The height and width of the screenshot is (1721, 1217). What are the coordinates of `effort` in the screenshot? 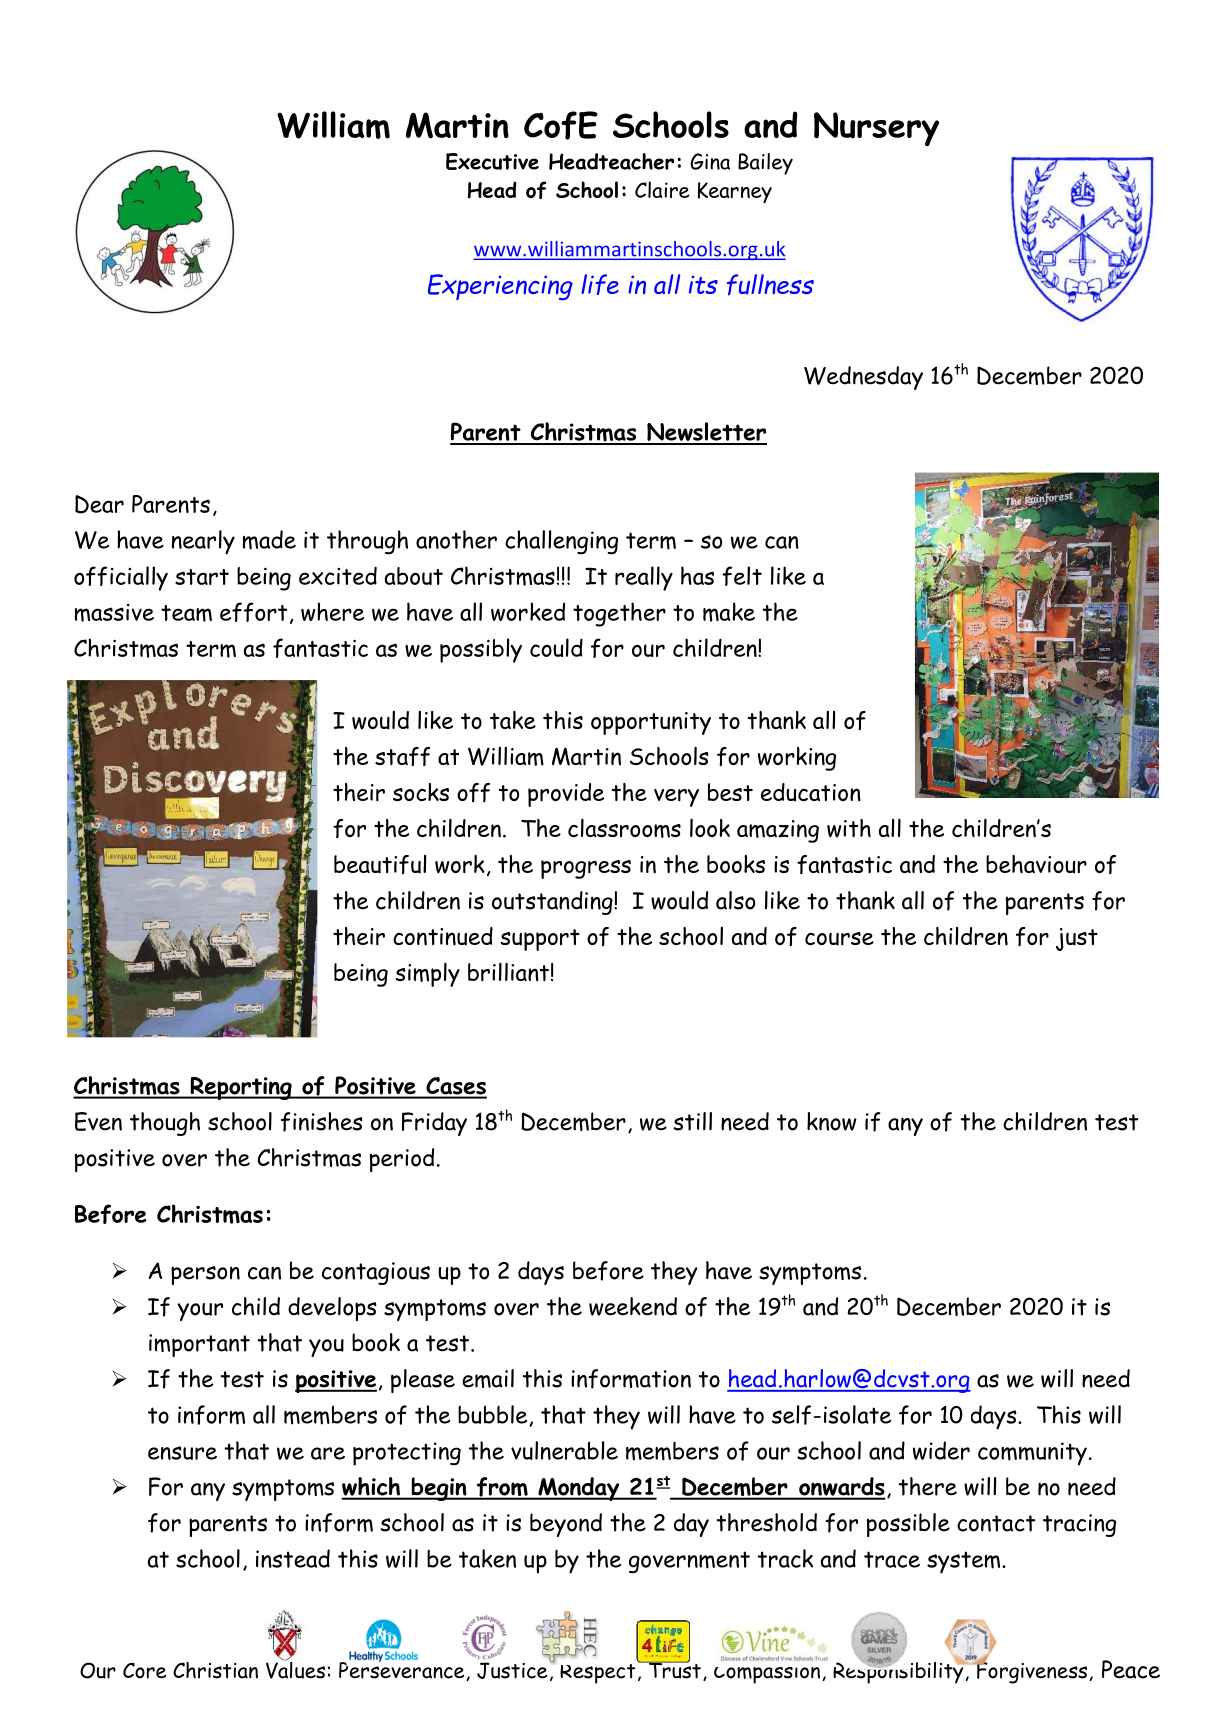 It's located at (253, 612).
